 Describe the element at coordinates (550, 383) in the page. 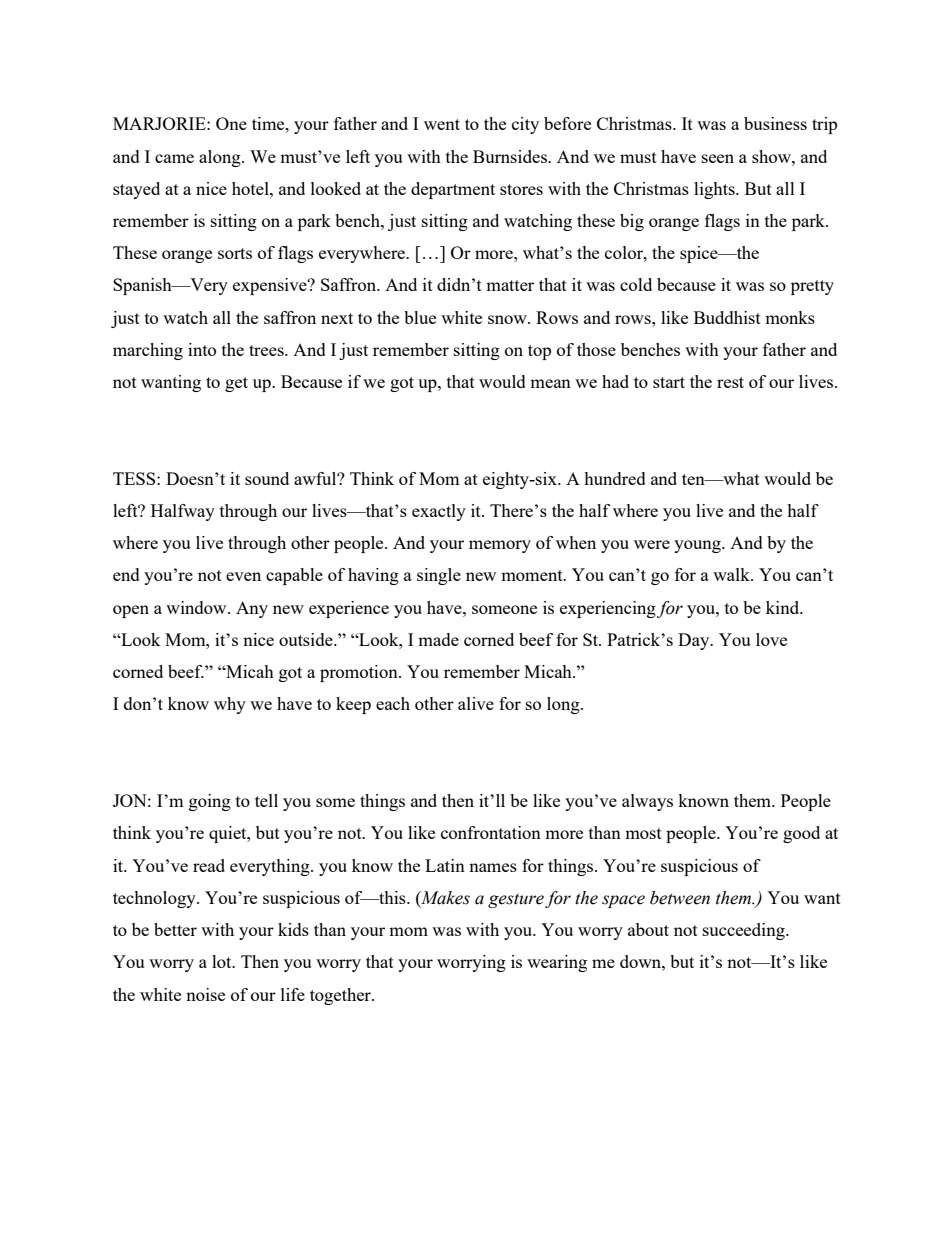

I see `mean` at that location.
